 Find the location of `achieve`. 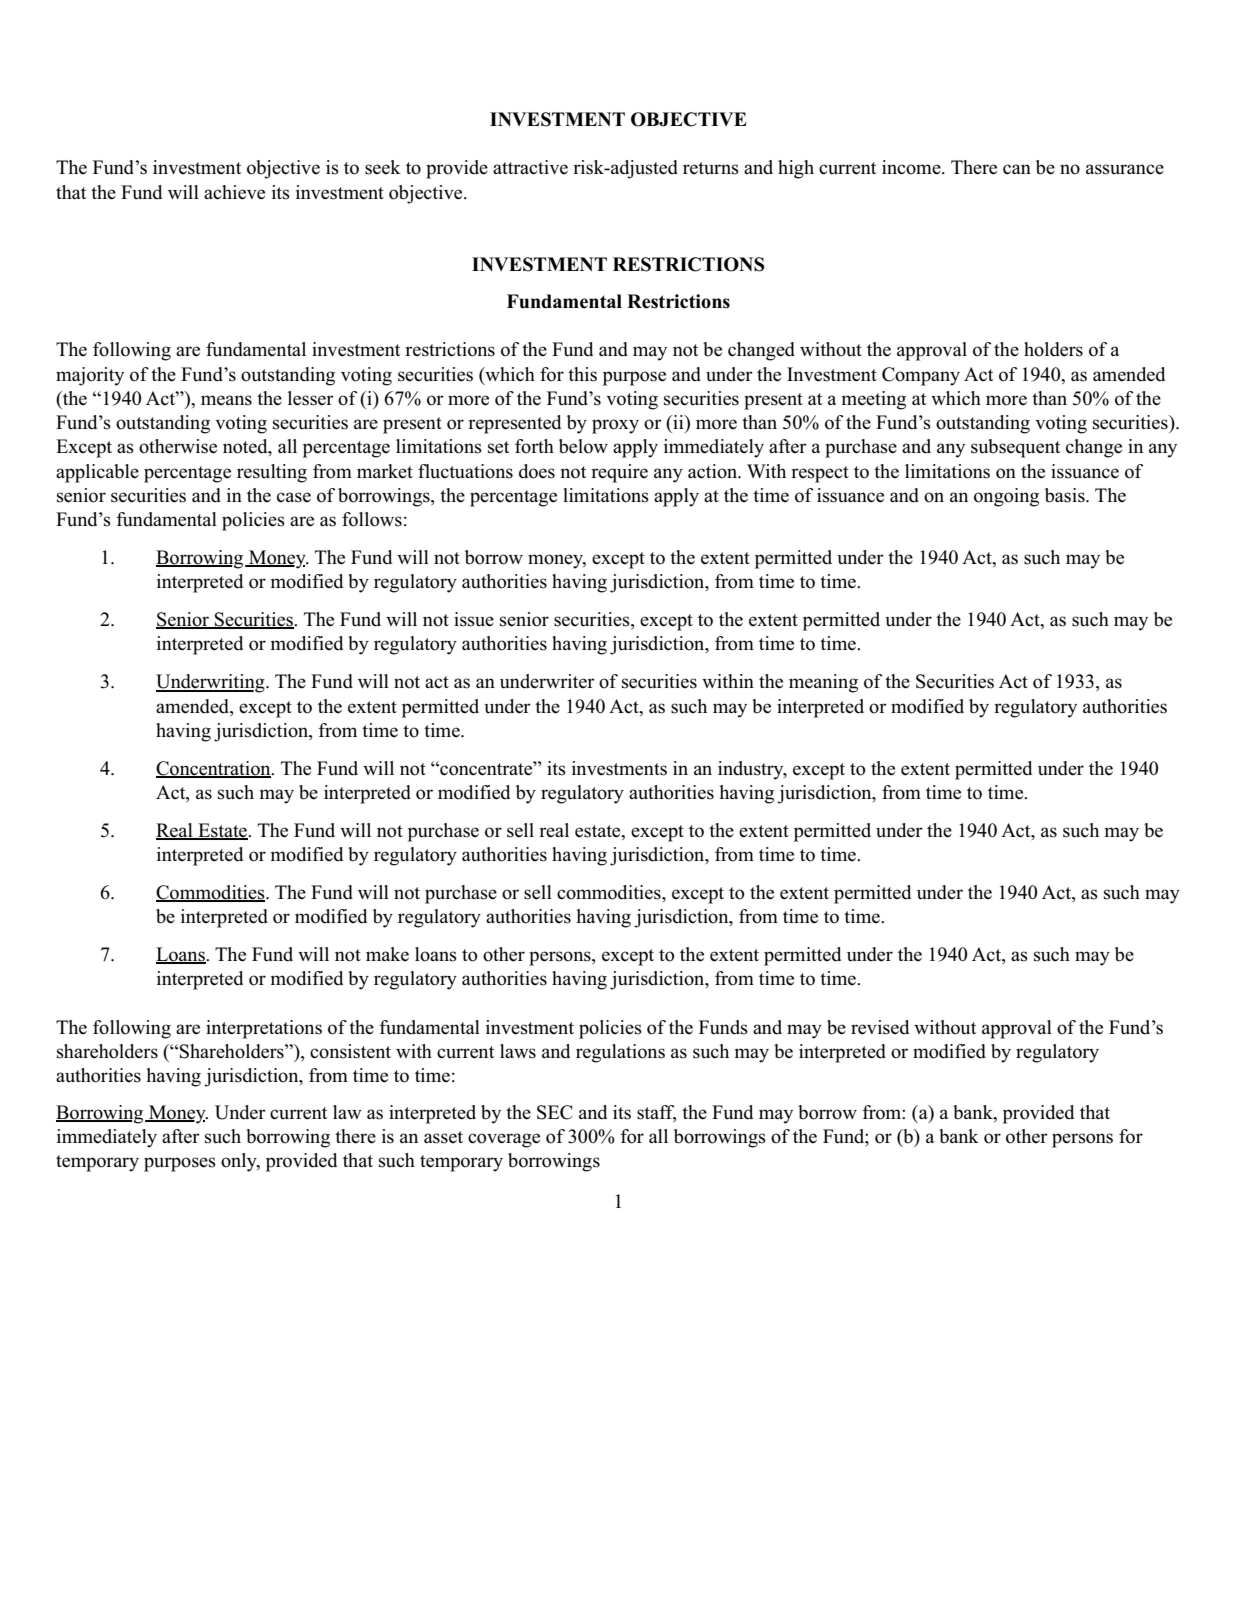

achieve is located at coordinates (234, 192).
